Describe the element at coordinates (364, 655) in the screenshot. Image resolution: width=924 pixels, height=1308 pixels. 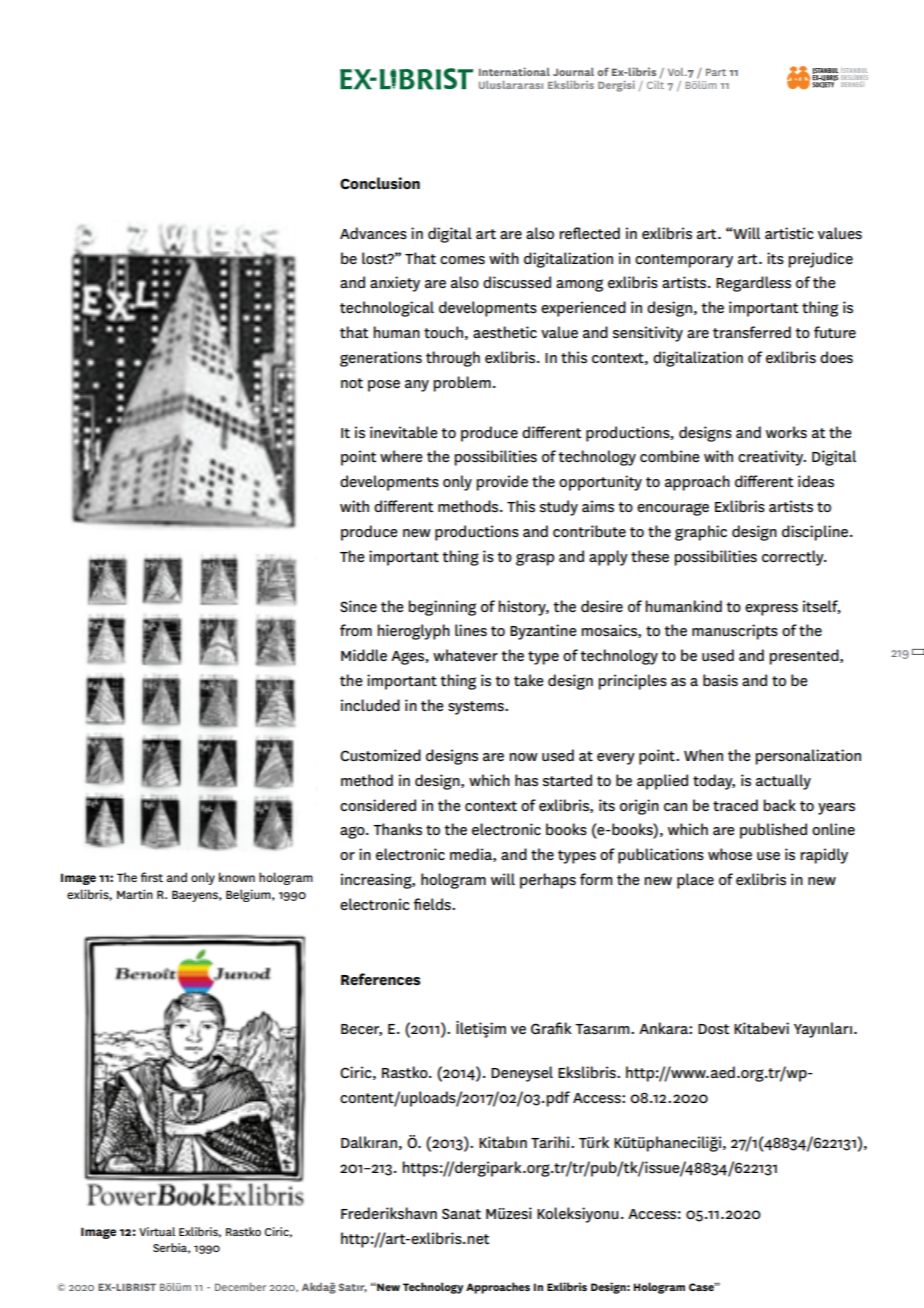
I see `Middle` at that location.
